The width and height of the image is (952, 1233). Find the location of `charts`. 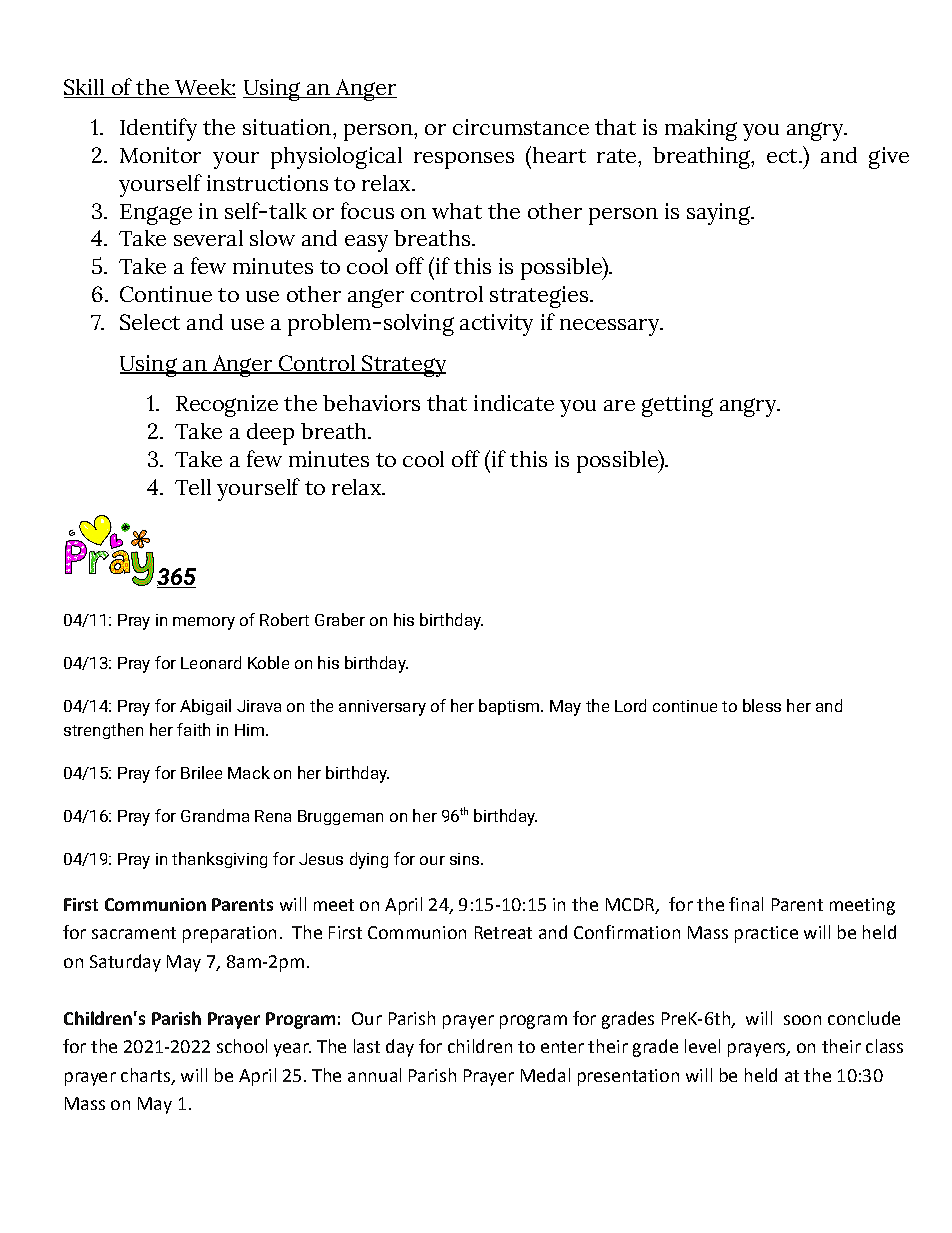

charts is located at coordinates (145, 1075).
